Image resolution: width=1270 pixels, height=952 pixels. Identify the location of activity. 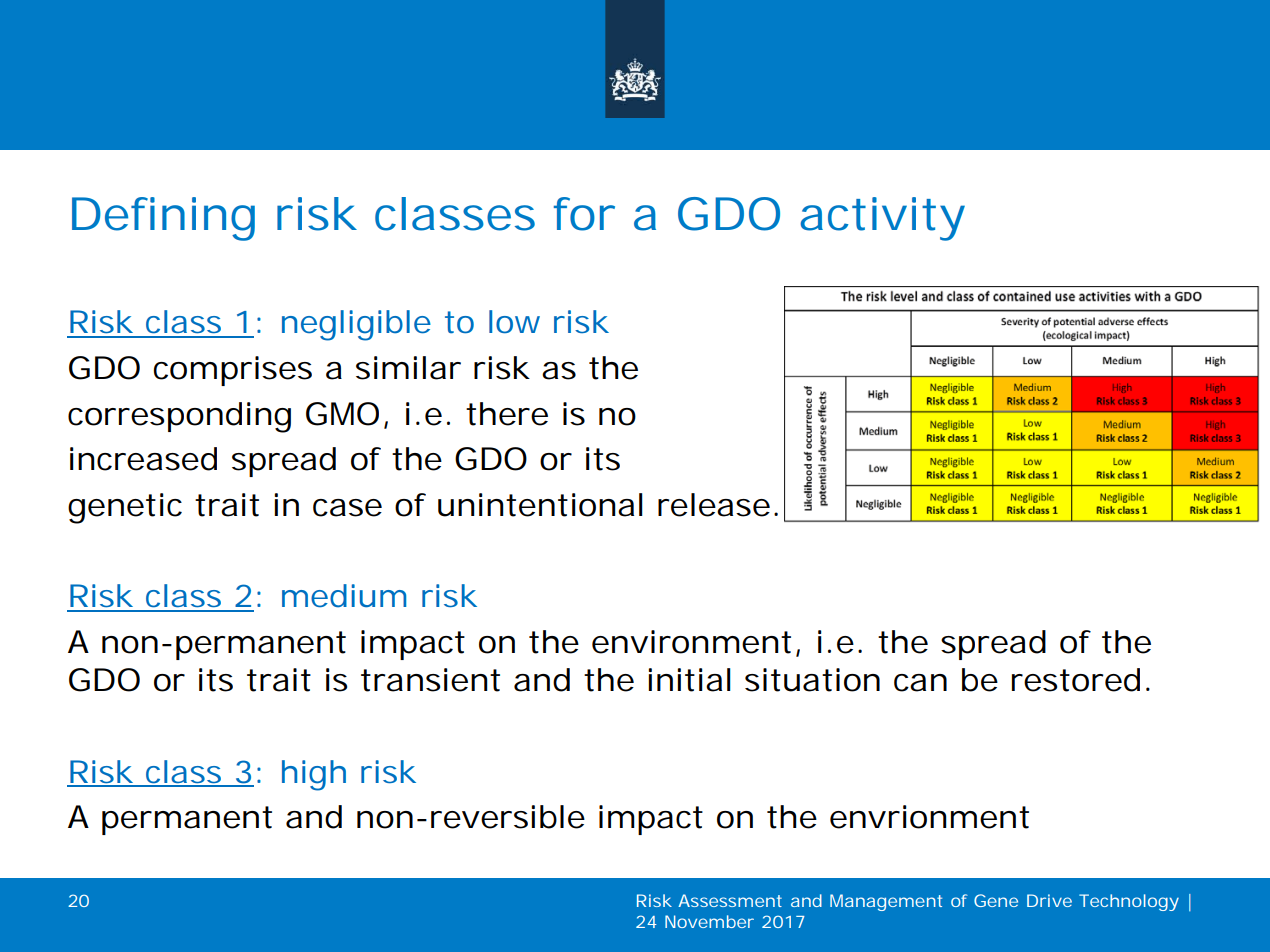
(882, 219).
